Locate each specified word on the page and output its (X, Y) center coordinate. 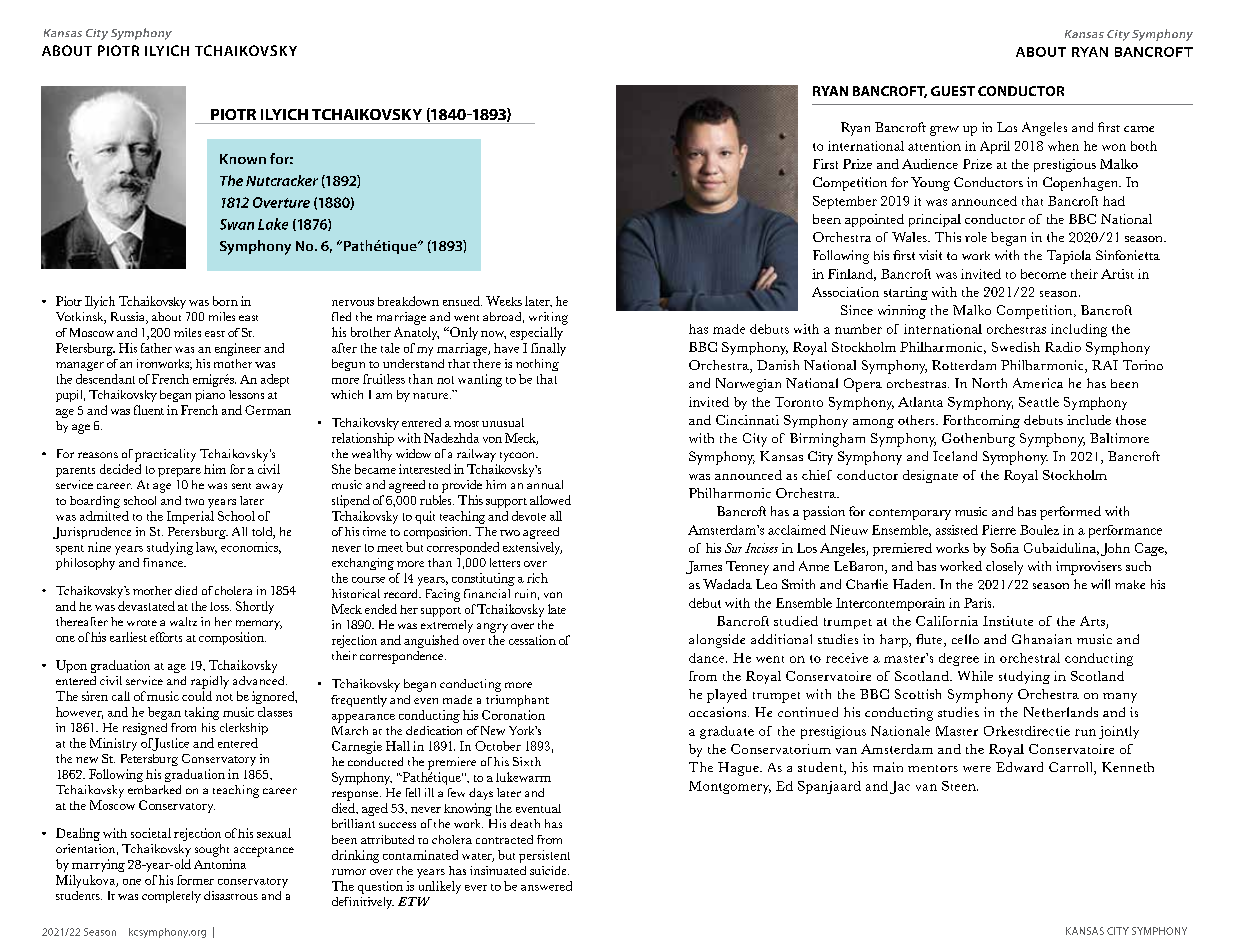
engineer (238, 349)
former (195, 880)
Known (243, 159)
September (845, 202)
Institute (1008, 621)
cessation (532, 640)
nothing (537, 365)
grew (944, 131)
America (1038, 383)
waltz (183, 621)
